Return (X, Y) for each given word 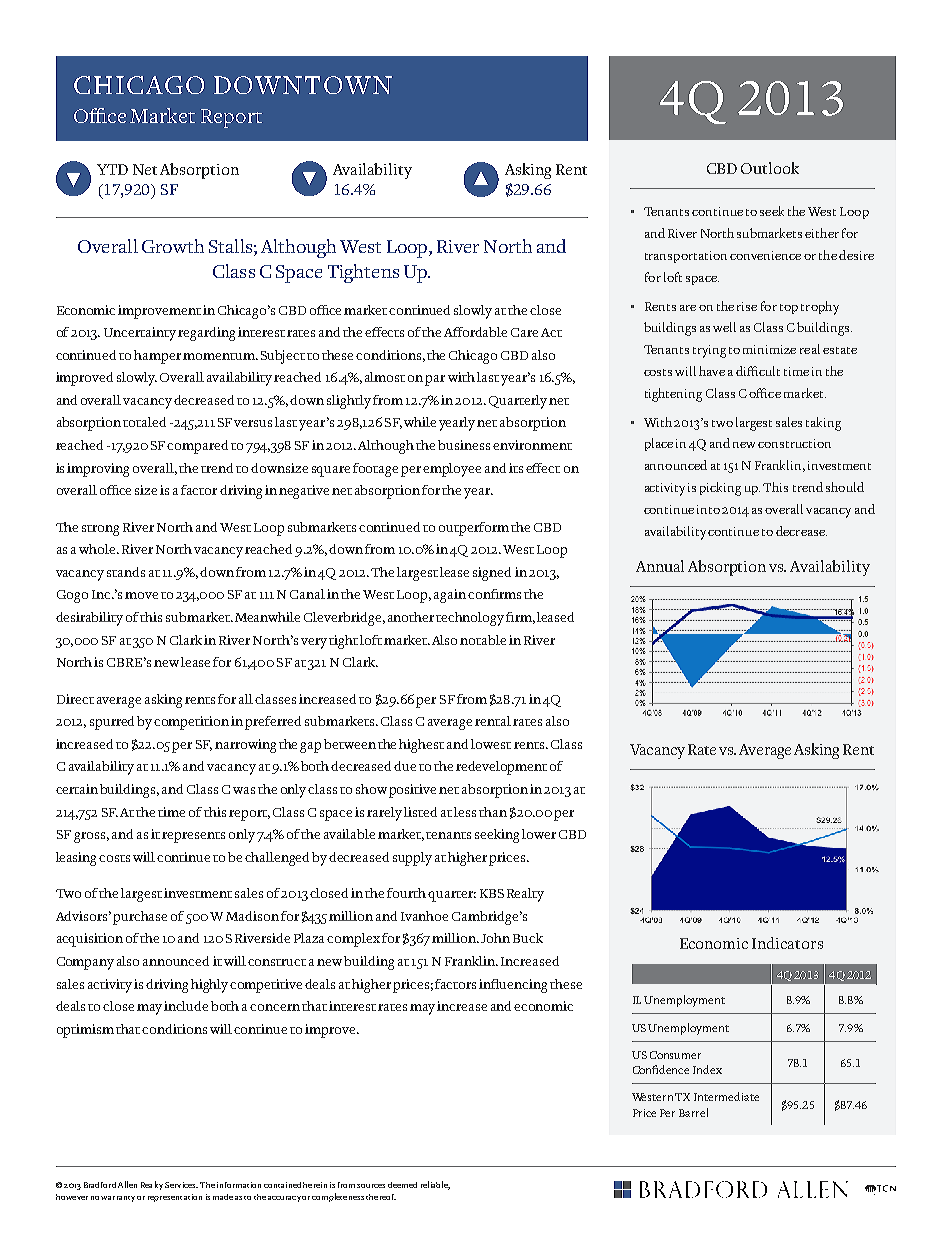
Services (181, 1185)
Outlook (770, 168)
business (464, 445)
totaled (144, 422)
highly (211, 986)
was (244, 790)
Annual (660, 566)
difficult (758, 371)
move (141, 595)
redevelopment (501, 768)
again (450, 596)
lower (539, 834)
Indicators (787, 943)
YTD (112, 169)
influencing (513, 986)
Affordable (475, 332)
